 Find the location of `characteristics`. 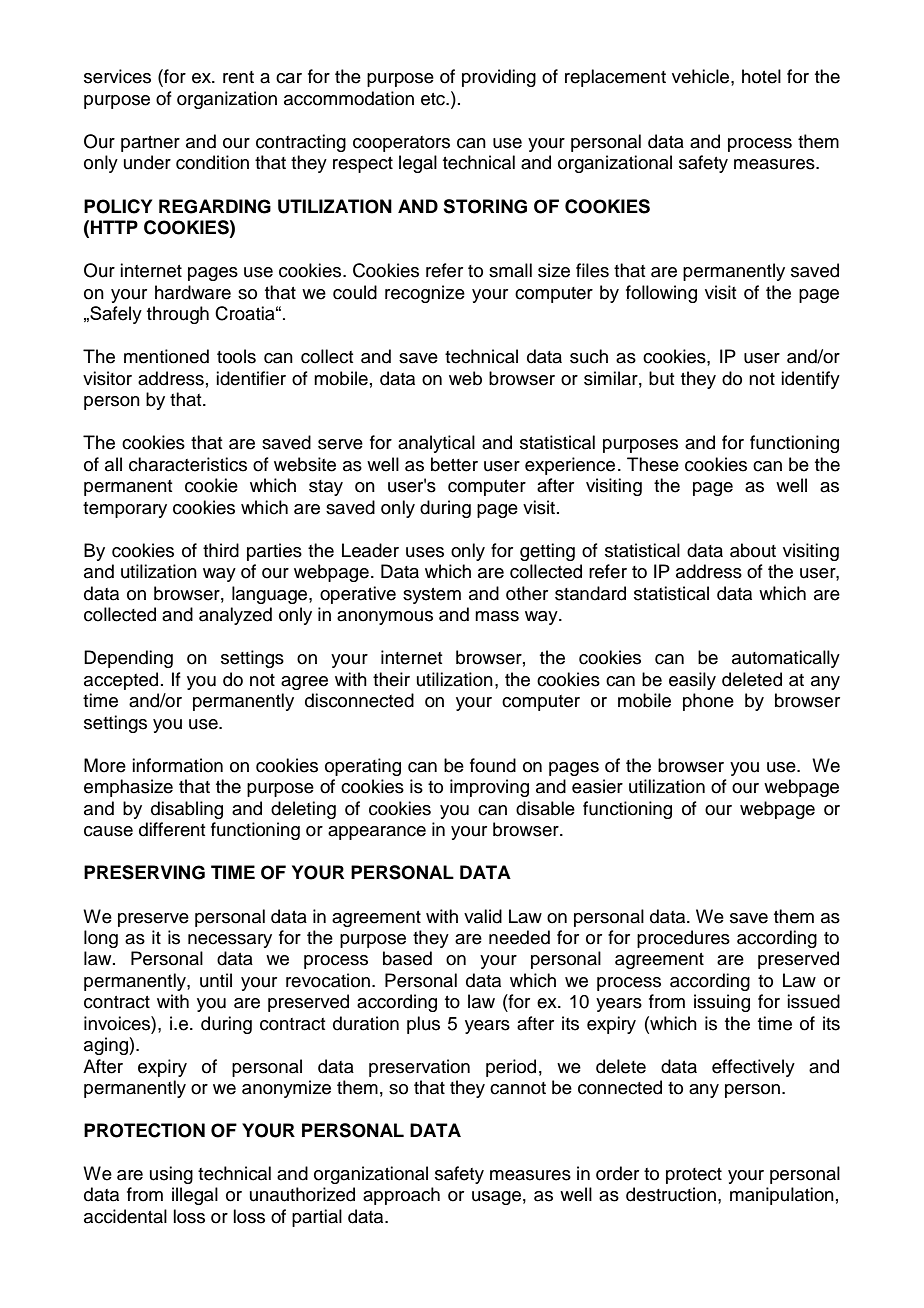

characteristics is located at coordinates (188, 464).
